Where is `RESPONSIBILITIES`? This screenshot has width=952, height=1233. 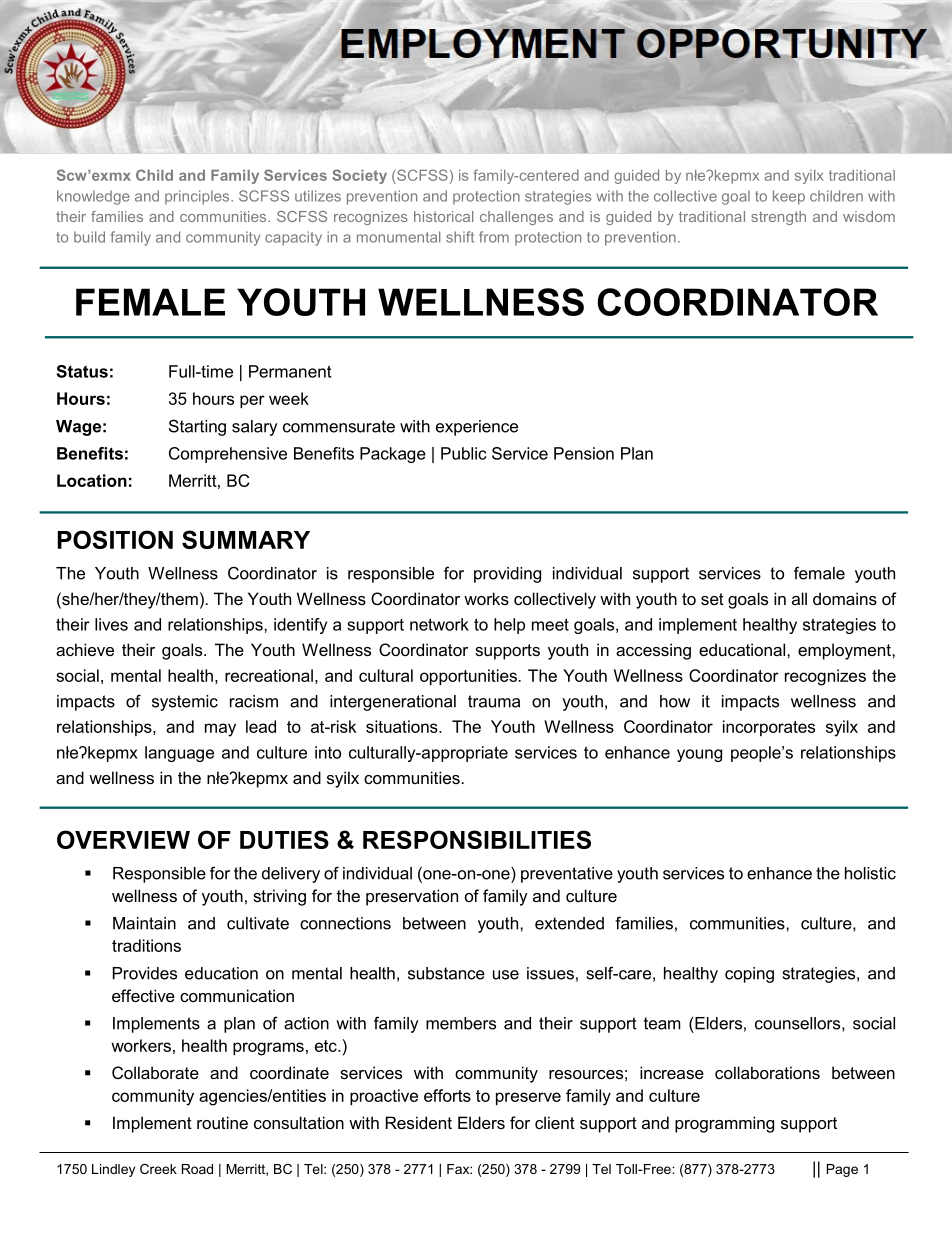 RESPONSIBILITIES is located at coordinates (477, 839).
